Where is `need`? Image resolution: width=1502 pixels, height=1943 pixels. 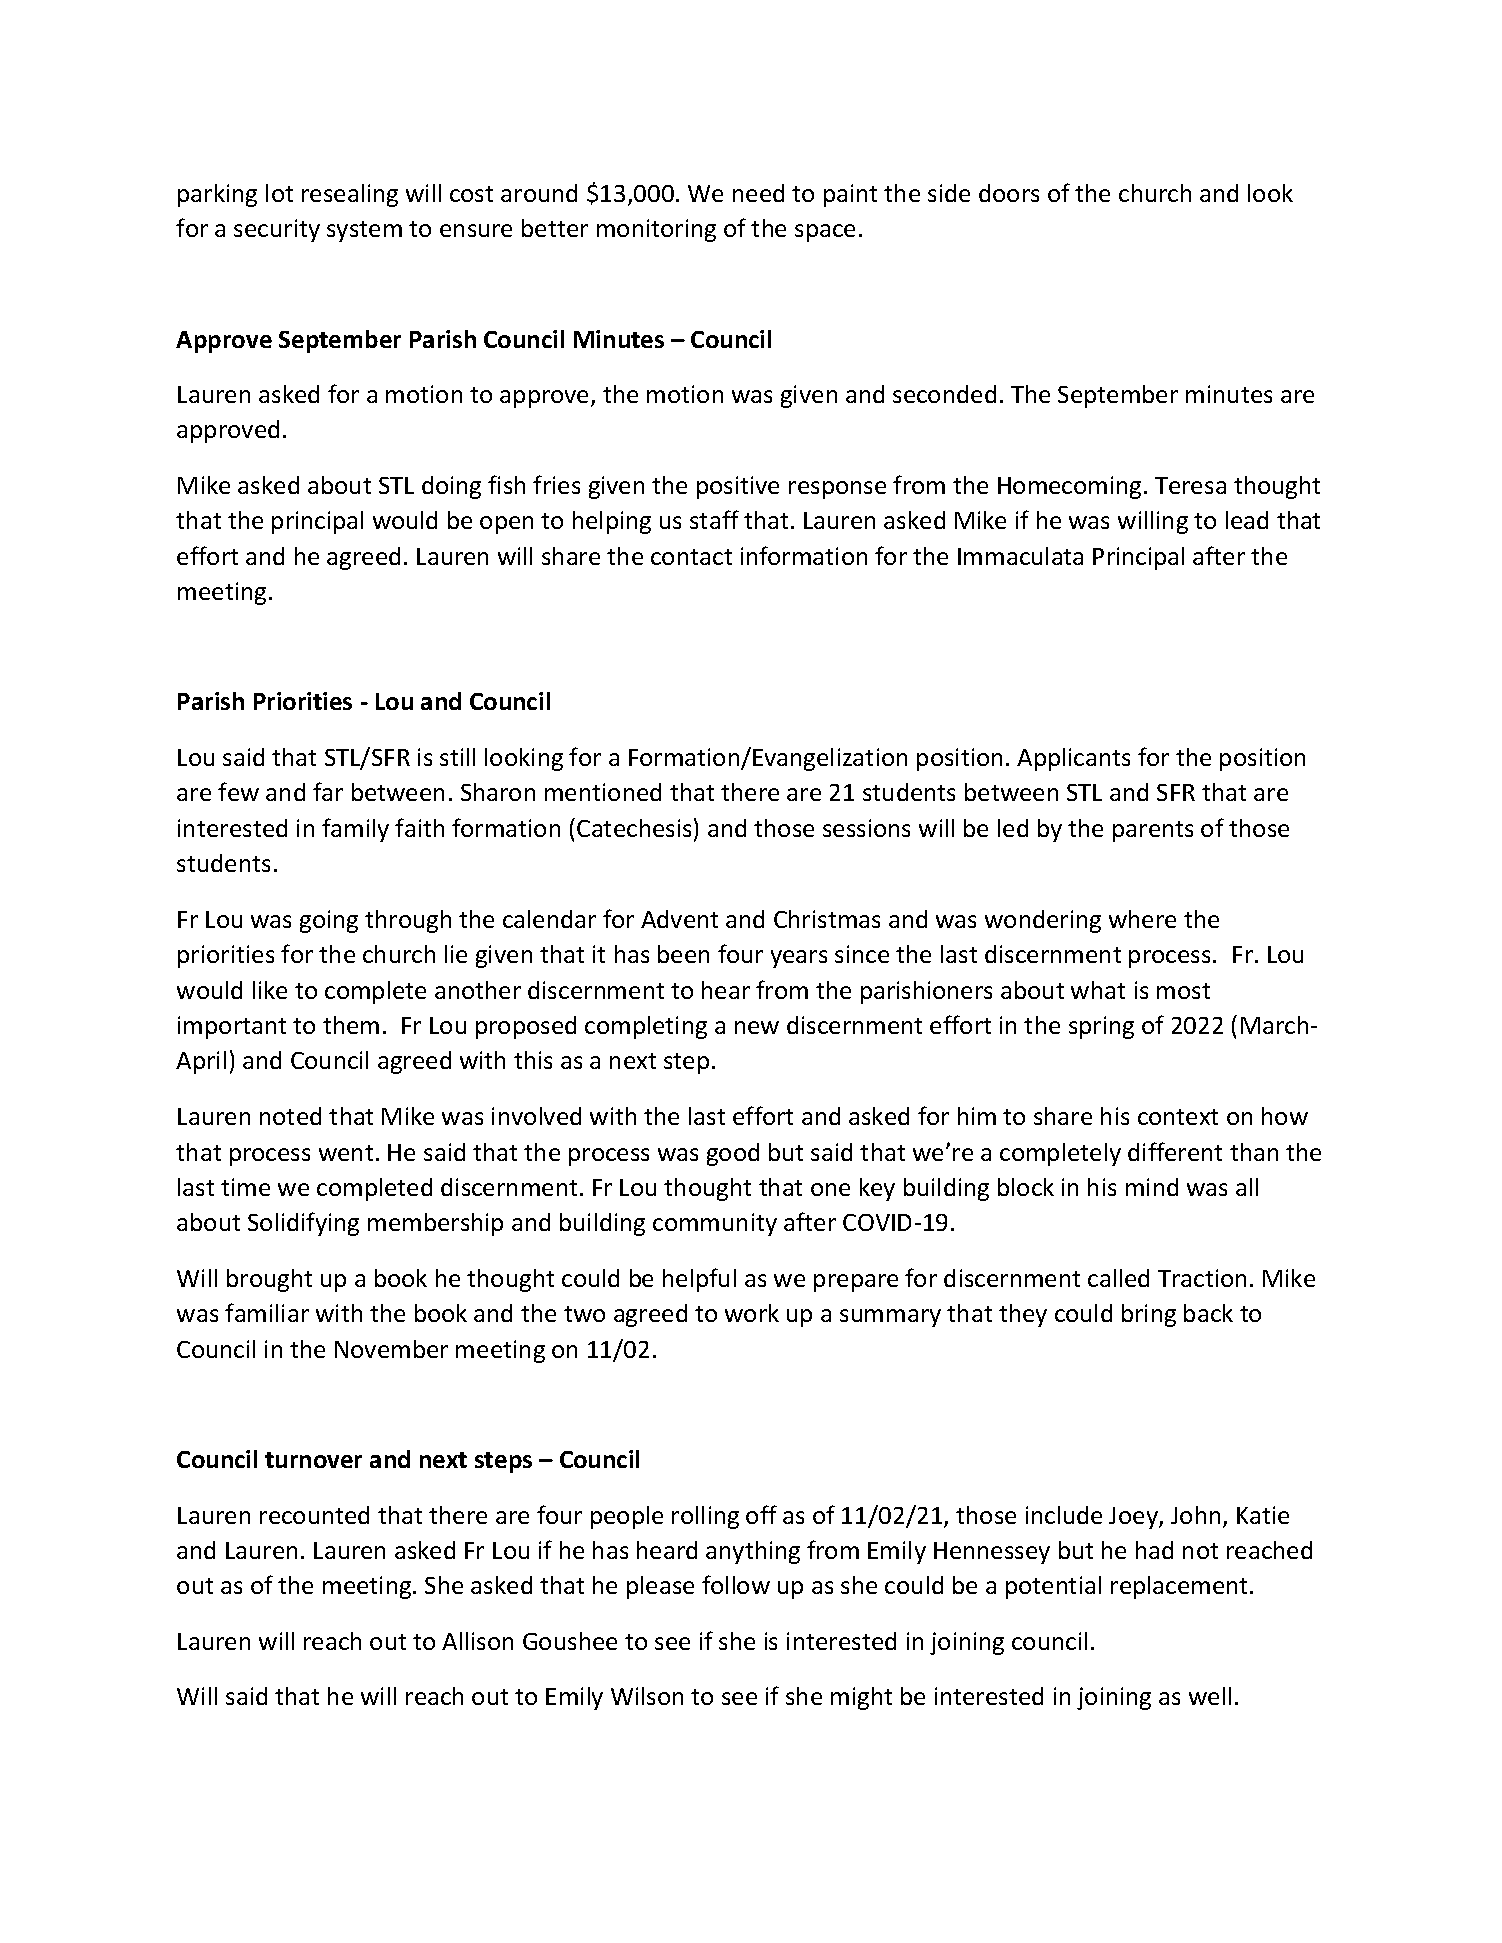
need is located at coordinates (758, 193).
